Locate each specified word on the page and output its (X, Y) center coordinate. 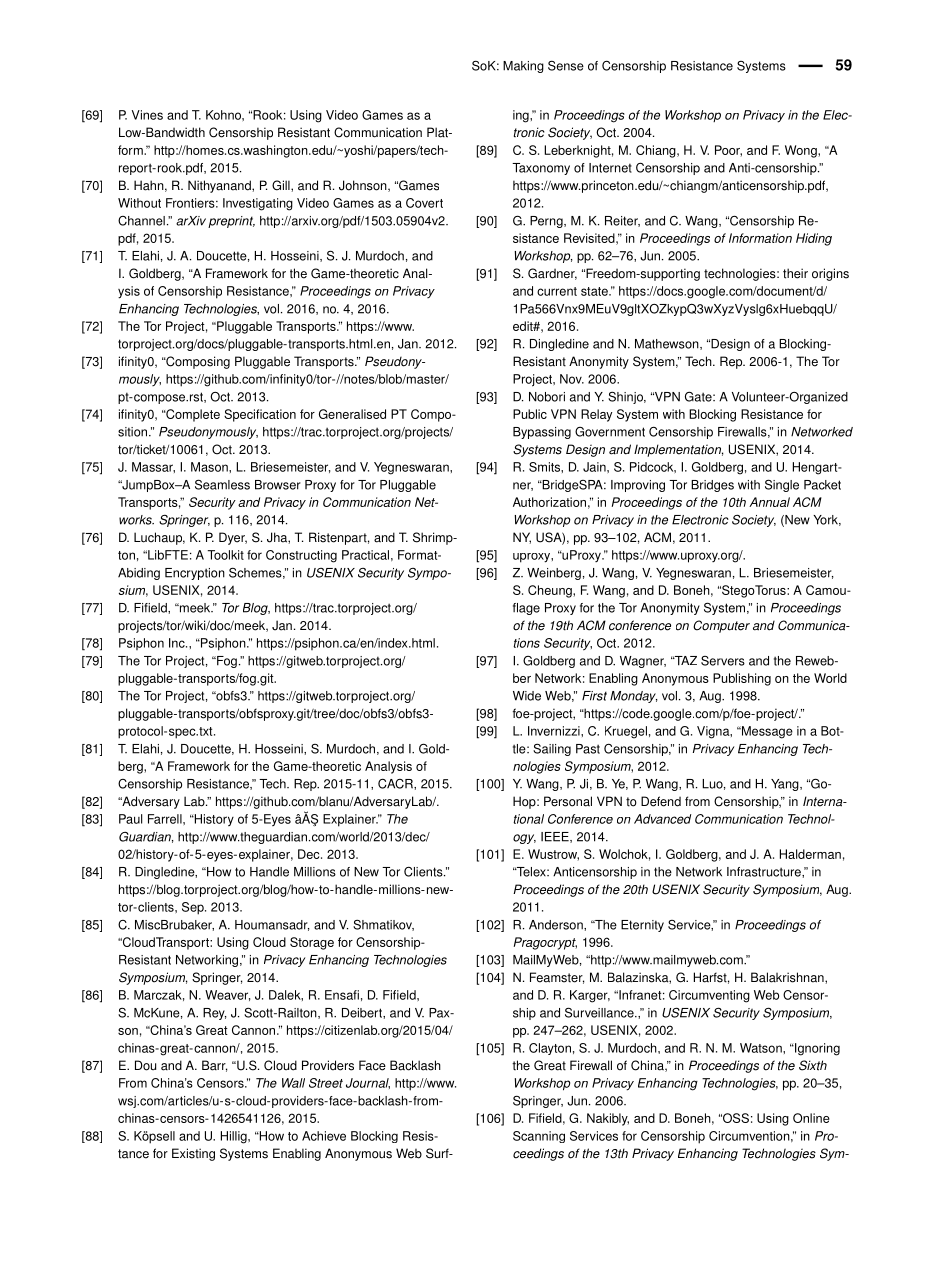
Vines (147, 115)
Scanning (539, 1137)
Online (811, 1118)
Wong (802, 151)
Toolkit (225, 555)
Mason (210, 467)
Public (530, 414)
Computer (721, 626)
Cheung (551, 591)
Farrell (166, 819)
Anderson (557, 925)
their (795, 273)
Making (523, 67)
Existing (193, 1154)
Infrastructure (765, 872)
